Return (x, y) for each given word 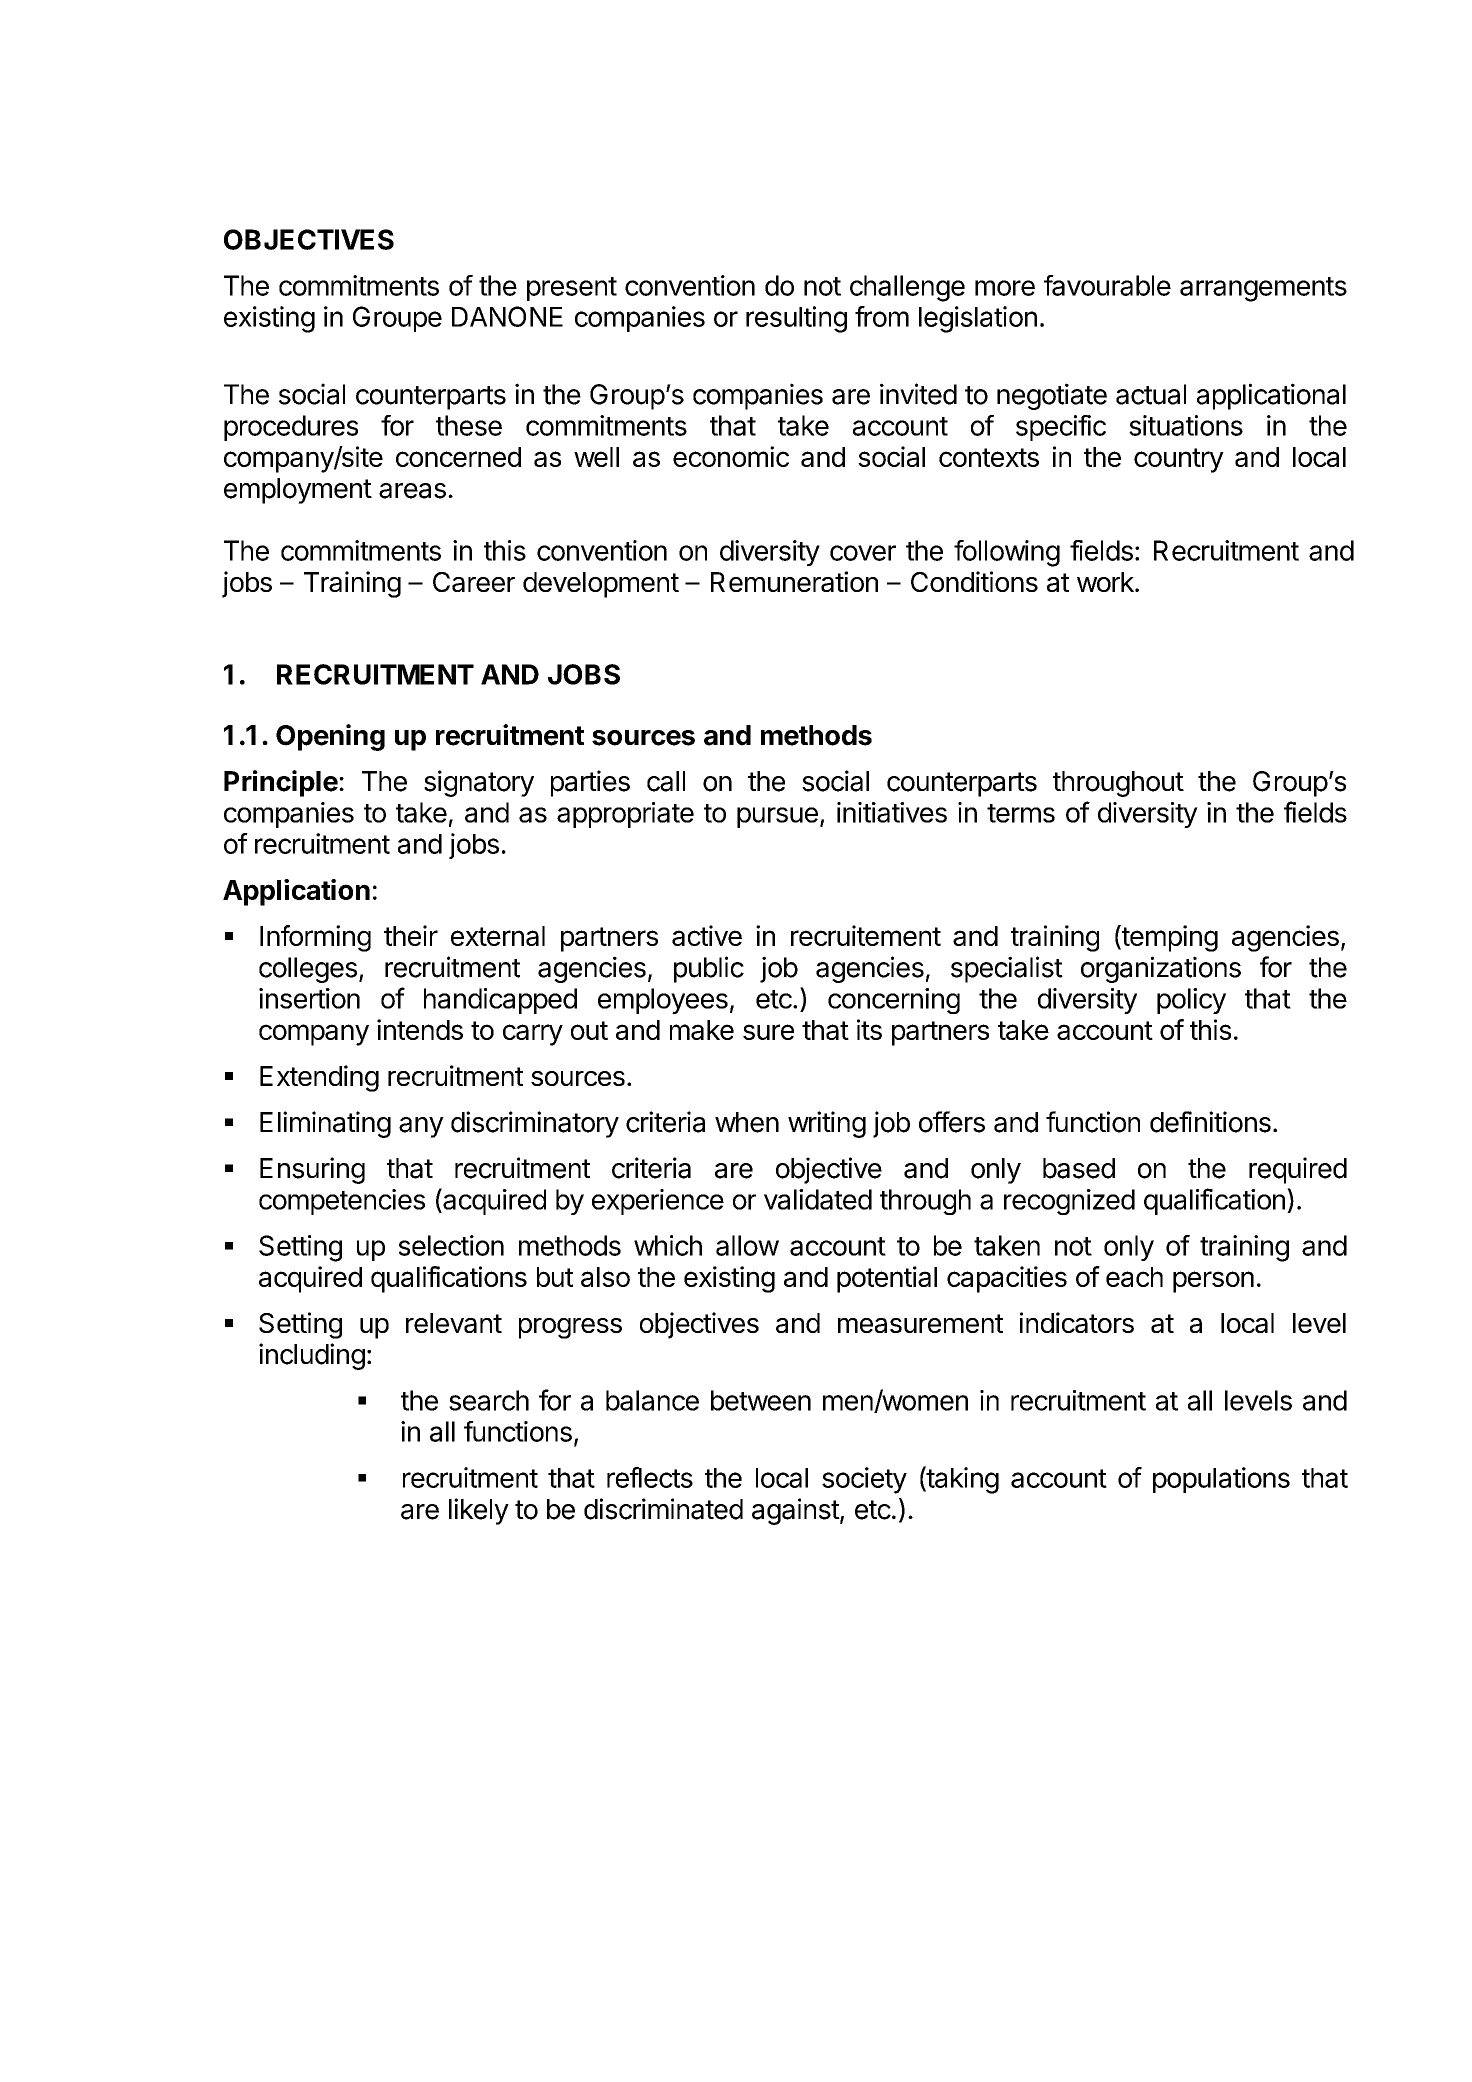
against (796, 1511)
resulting (796, 319)
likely (479, 1511)
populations (1221, 1480)
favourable (1107, 285)
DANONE (507, 316)
